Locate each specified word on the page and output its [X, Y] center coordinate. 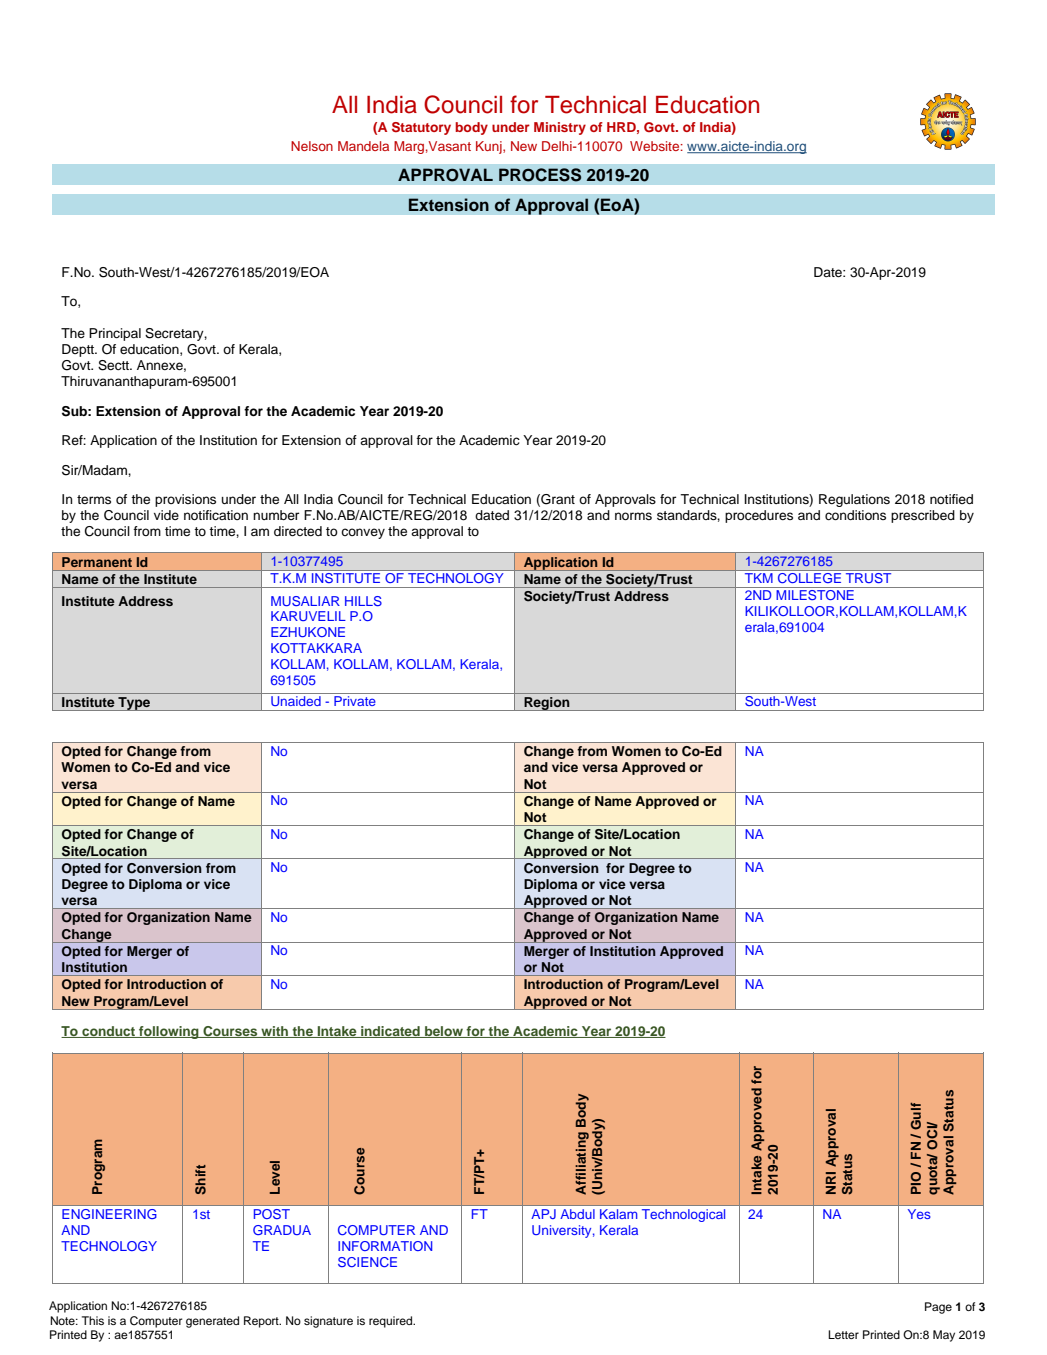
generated [212, 1322]
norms [633, 516]
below [444, 1032]
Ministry [560, 128]
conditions [855, 515]
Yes [919, 1214]
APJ [543, 1214]
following [169, 1032]
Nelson [312, 146]
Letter [843, 1334]
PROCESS [540, 175]
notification [216, 515]
